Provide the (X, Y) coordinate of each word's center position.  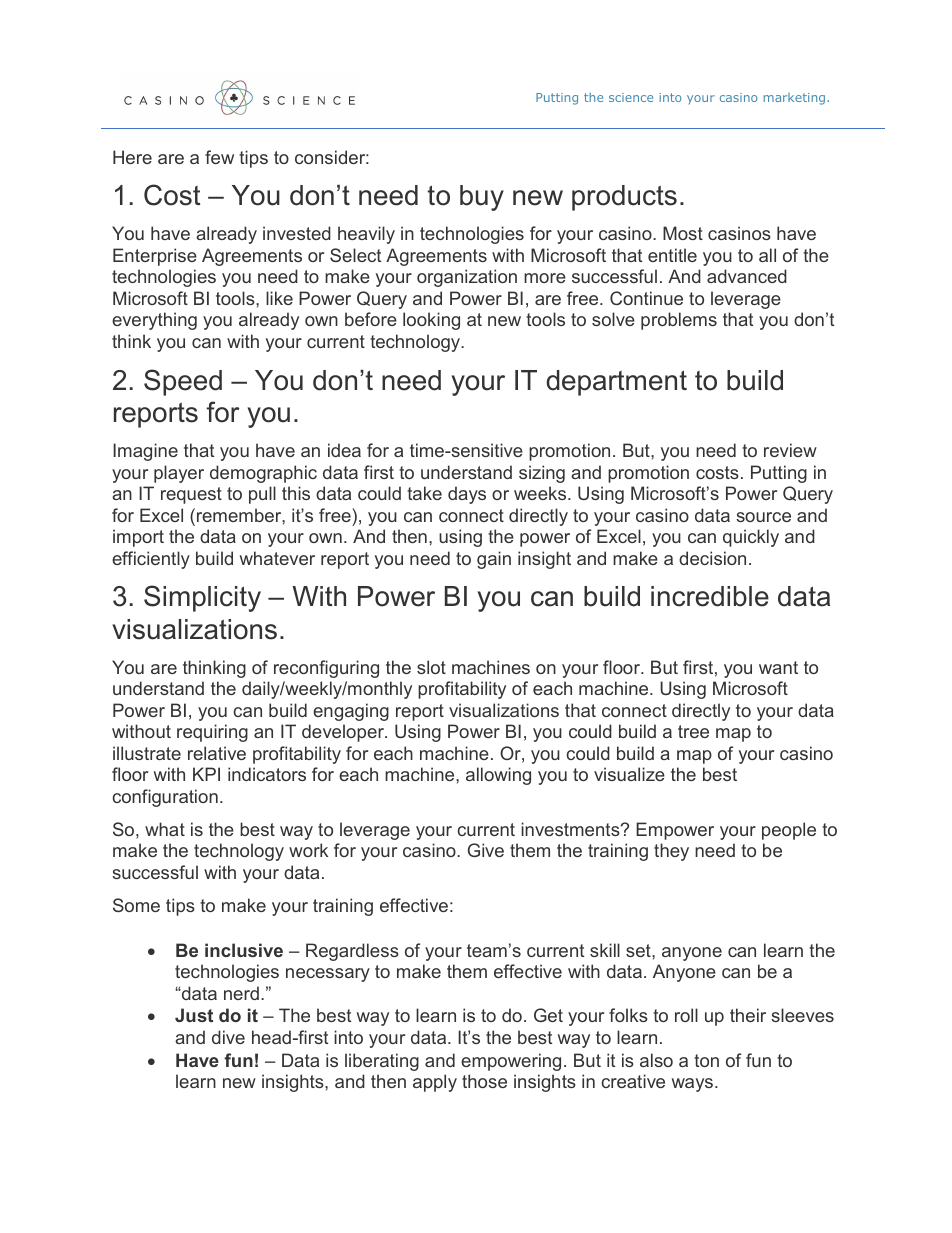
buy (482, 198)
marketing (794, 99)
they (671, 852)
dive (228, 1037)
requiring (212, 733)
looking (431, 321)
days (467, 495)
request (191, 495)
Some (136, 905)
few (219, 157)
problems (679, 321)
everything (154, 321)
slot (431, 667)
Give (486, 850)
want (778, 667)
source (763, 517)
